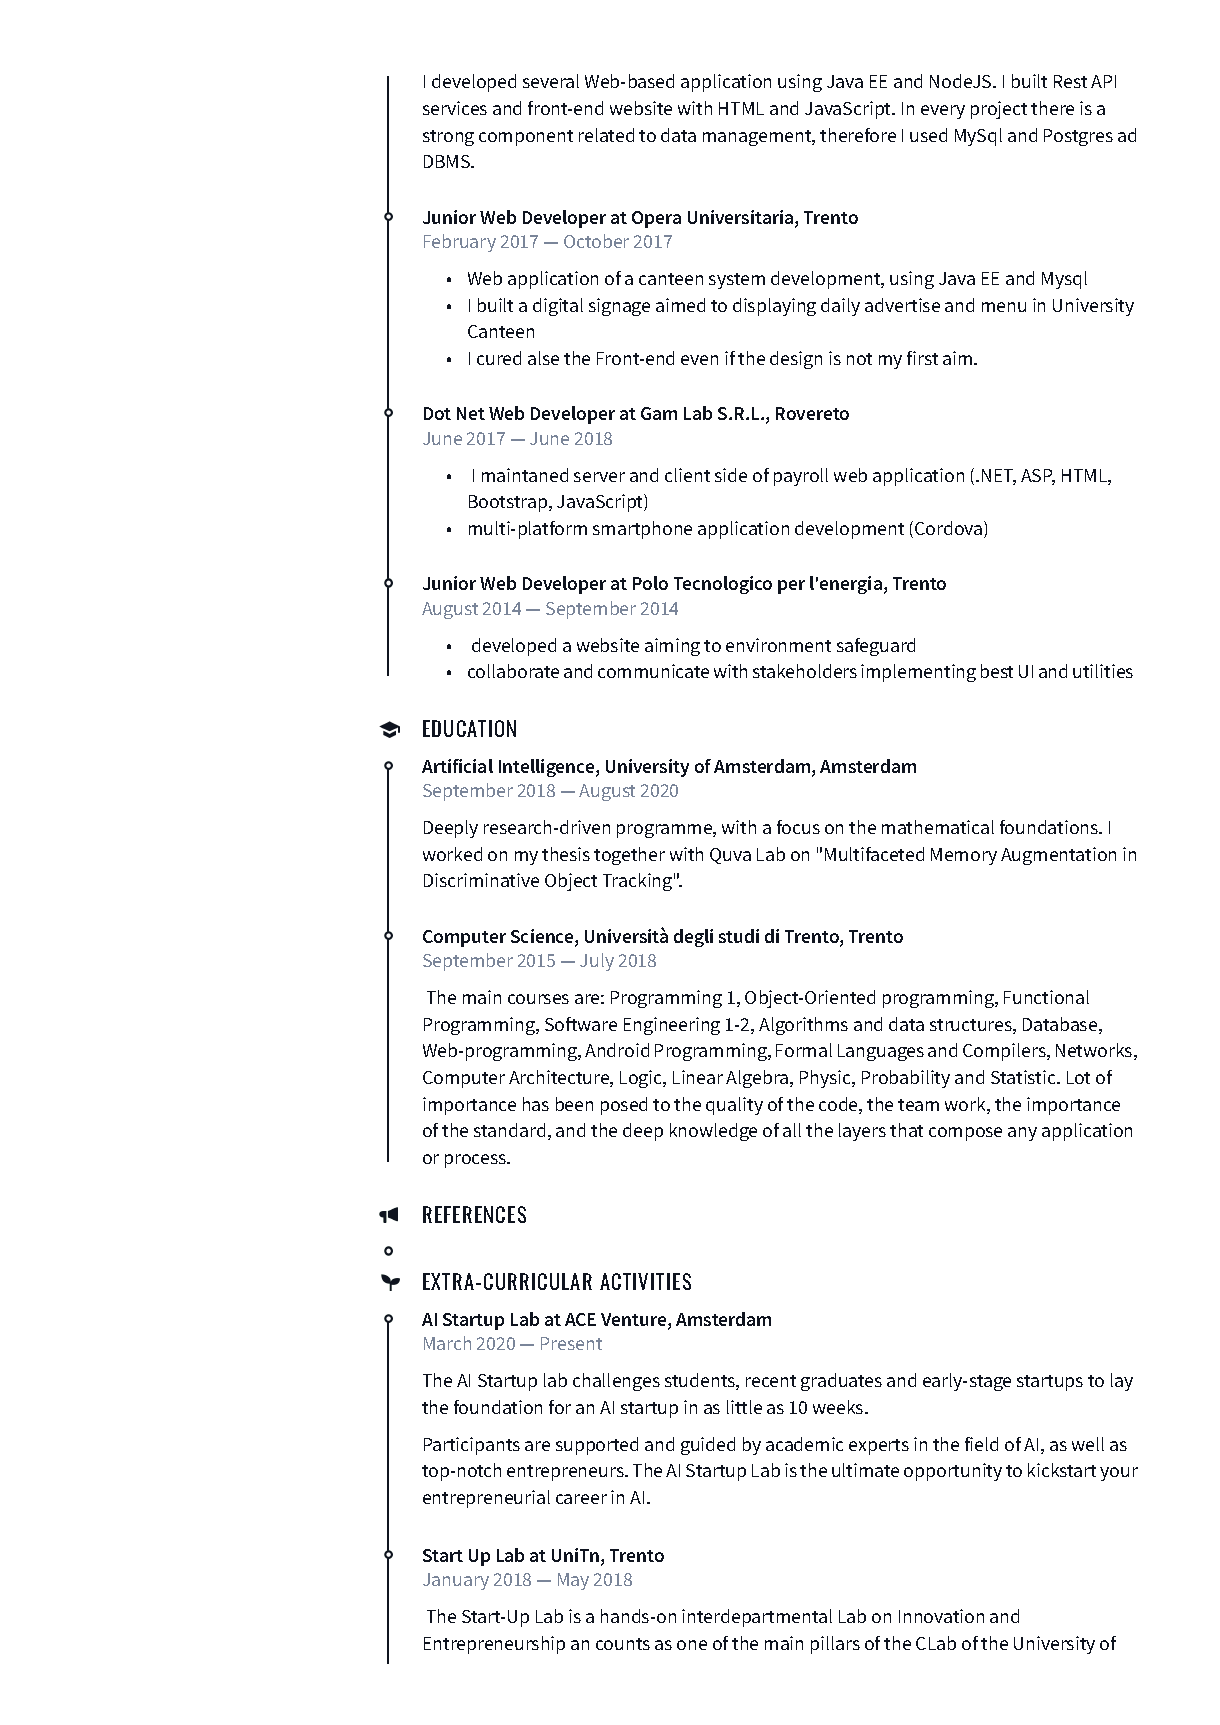  What do you see at coordinates (999, 110) in the document?
I see `project` at bounding box center [999, 110].
